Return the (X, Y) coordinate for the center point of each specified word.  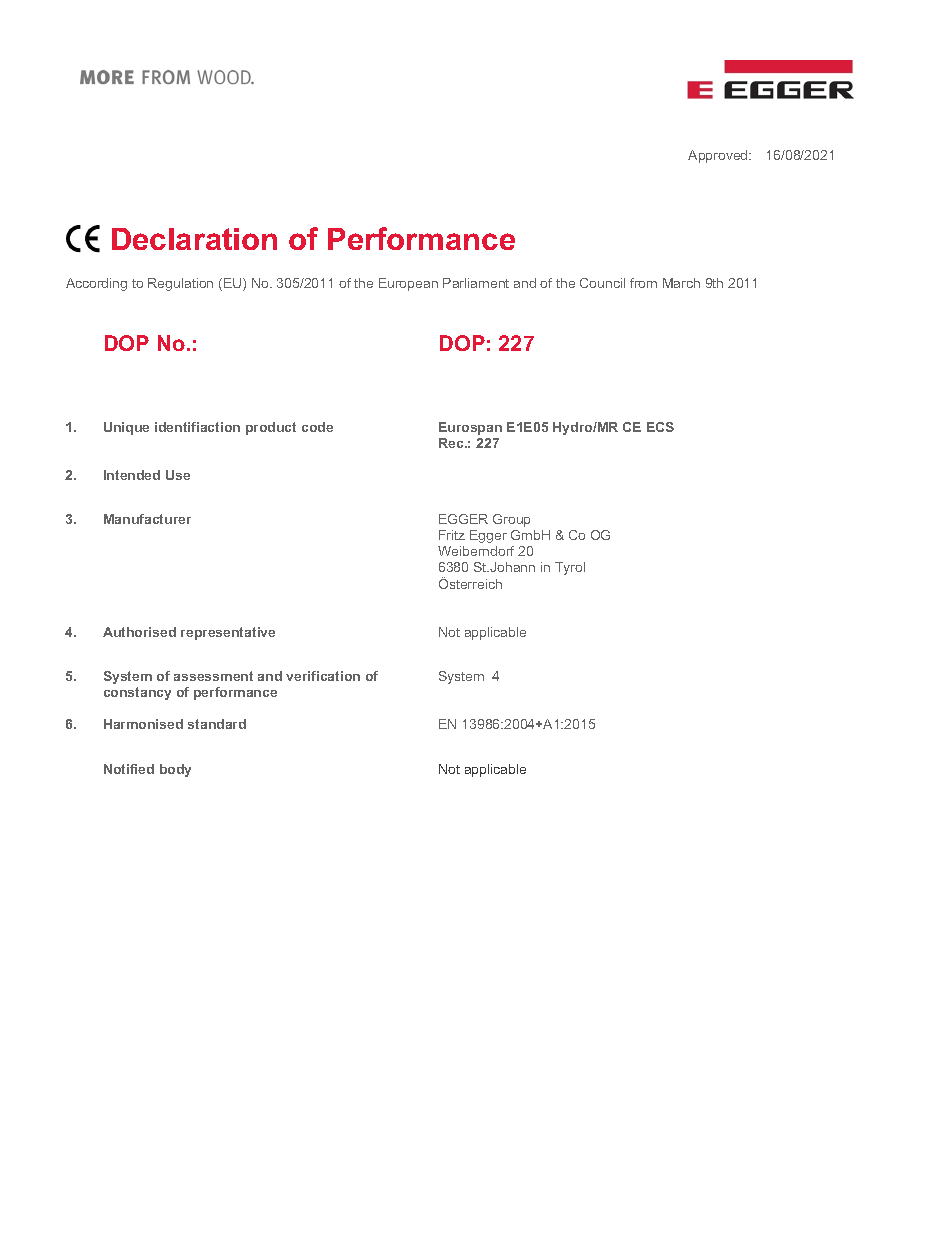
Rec (452, 443)
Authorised (139, 632)
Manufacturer (147, 519)
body (175, 770)
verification (323, 676)
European (408, 284)
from (643, 283)
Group (511, 520)
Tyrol (570, 568)
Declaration (194, 239)
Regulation (180, 284)
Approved (719, 156)
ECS (660, 427)
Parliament (476, 283)
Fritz (452, 535)
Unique (126, 428)
